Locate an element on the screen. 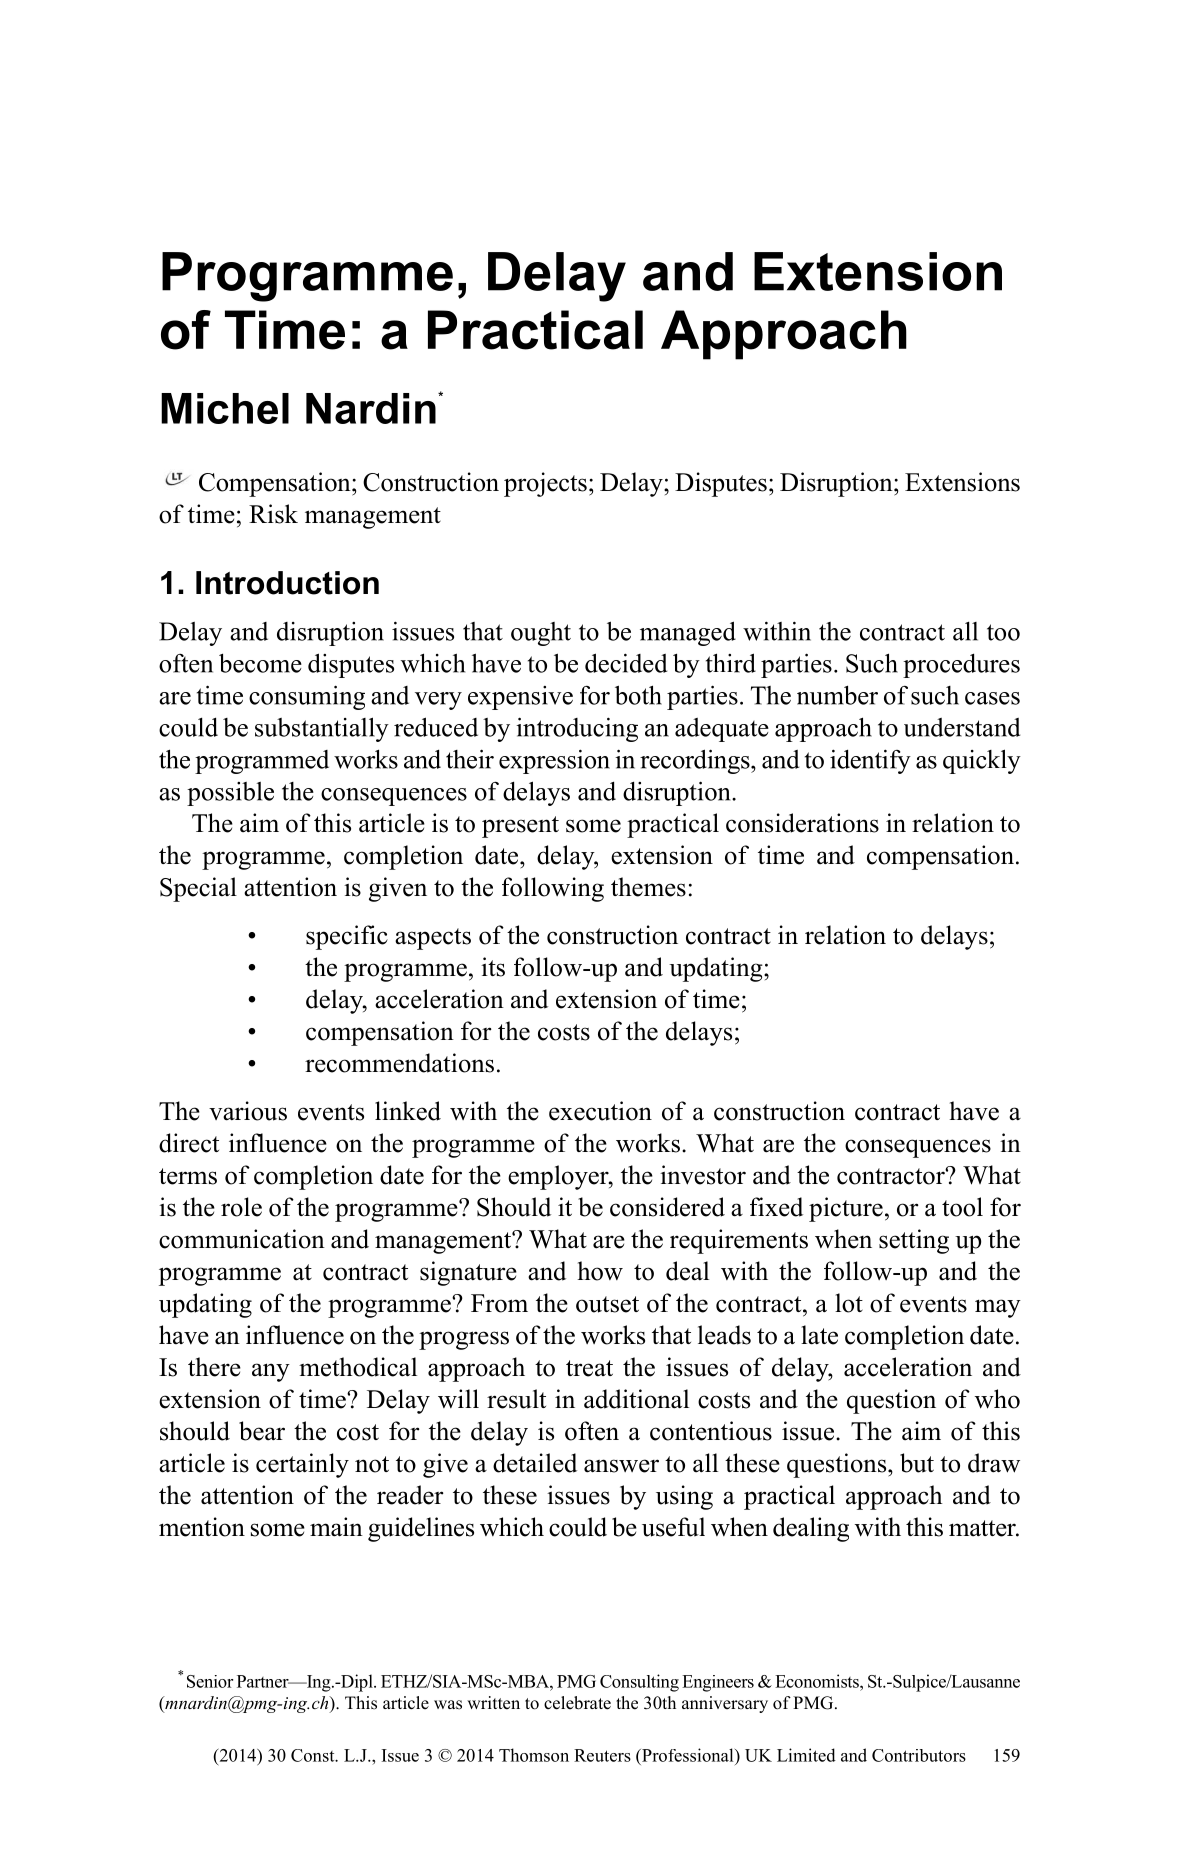 This screenshot has width=1179, height=1859. projects is located at coordinates (545, 484).
